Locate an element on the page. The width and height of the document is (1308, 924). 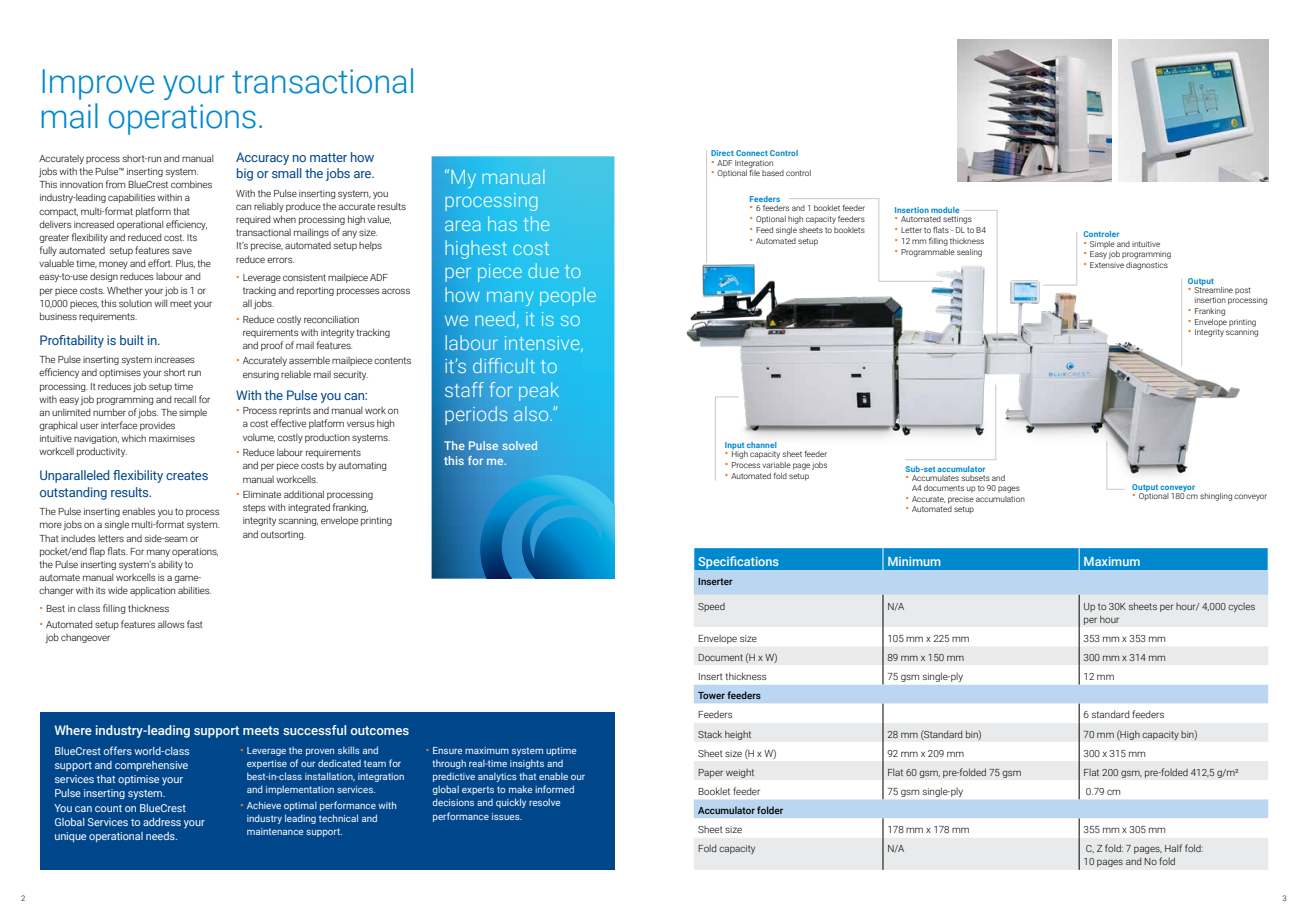
resolve is located at coordinates (544, 802).
